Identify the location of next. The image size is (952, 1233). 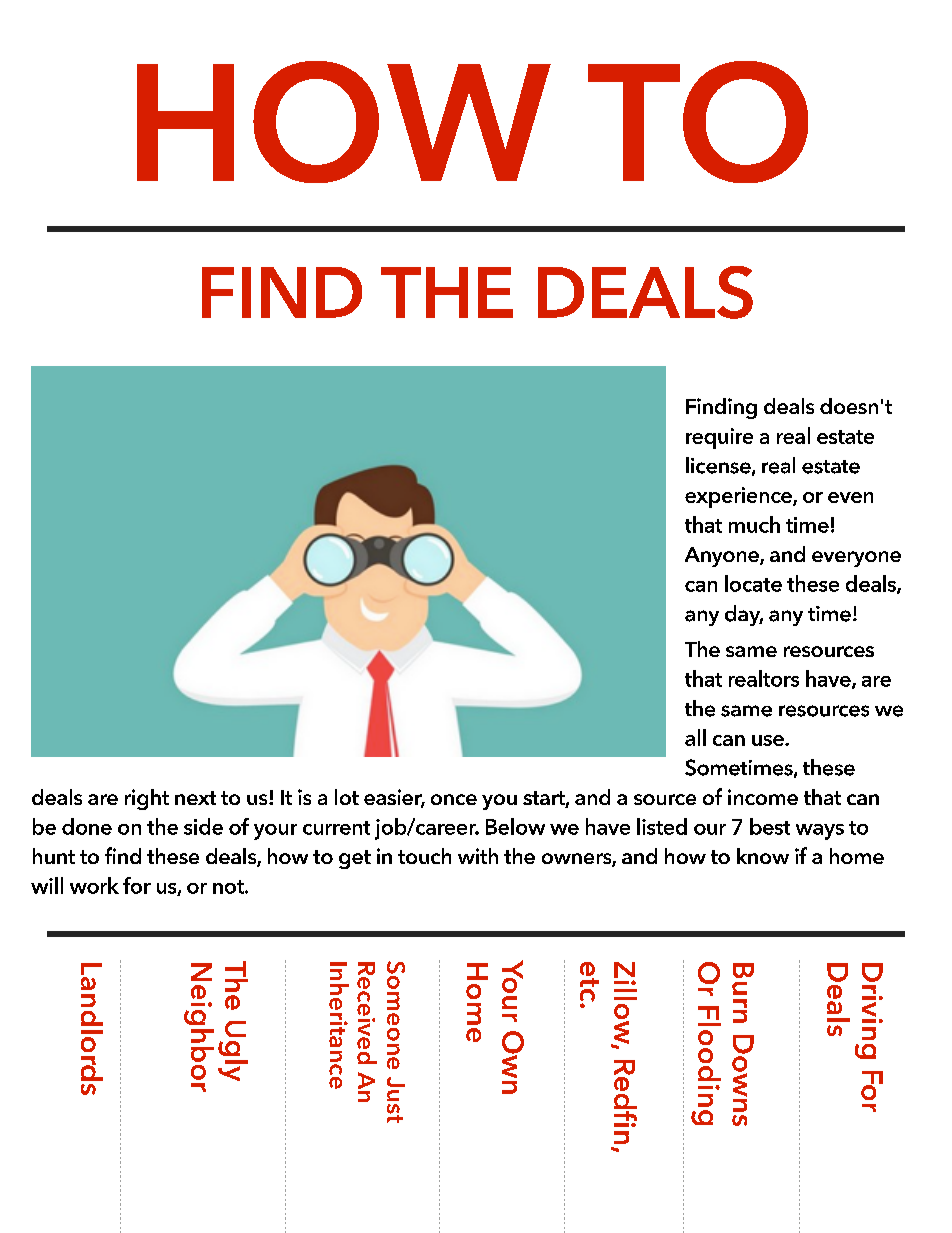
(195, 798).
